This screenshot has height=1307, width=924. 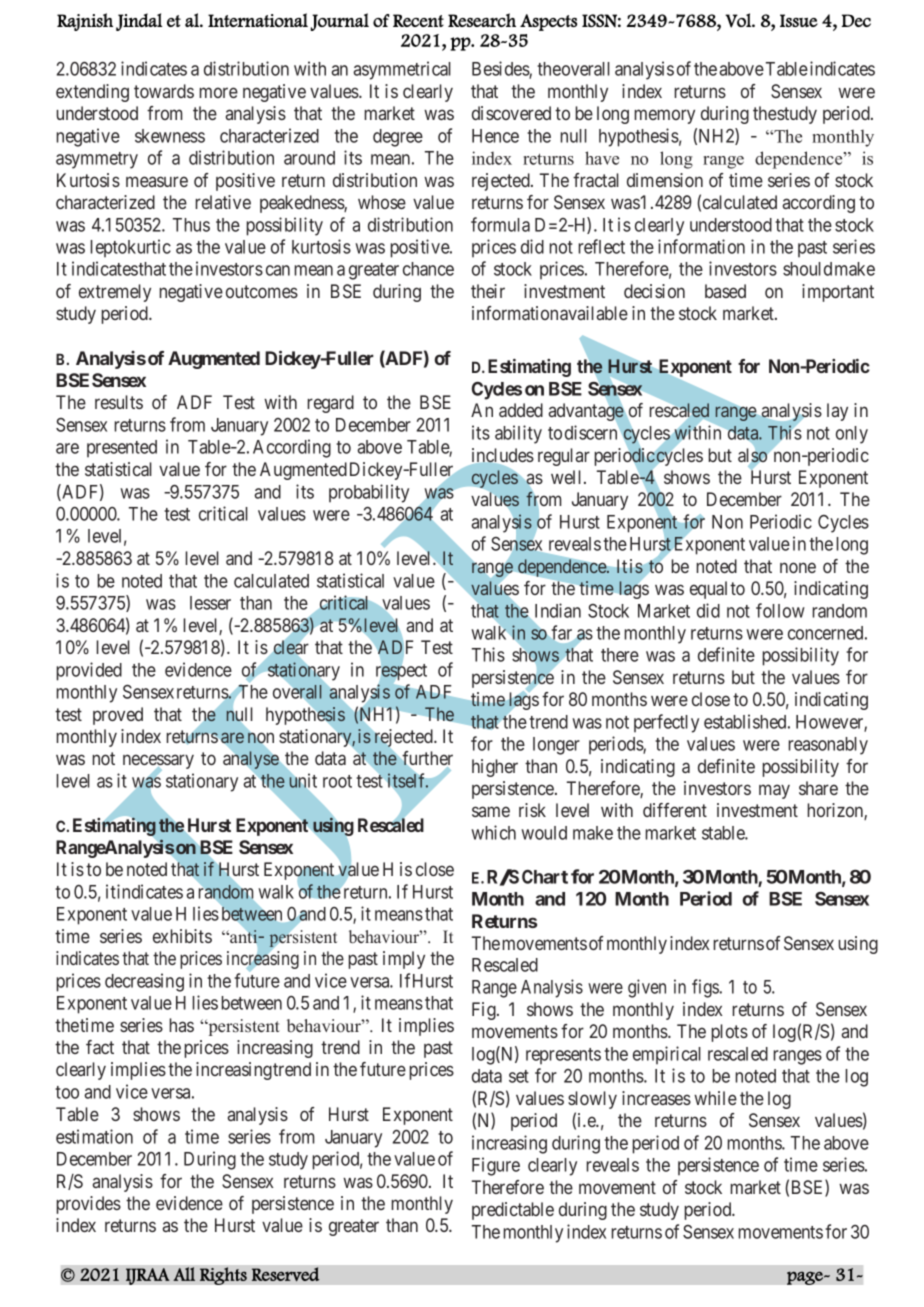 I want to click on Vol, so click(x=739, y=20).
